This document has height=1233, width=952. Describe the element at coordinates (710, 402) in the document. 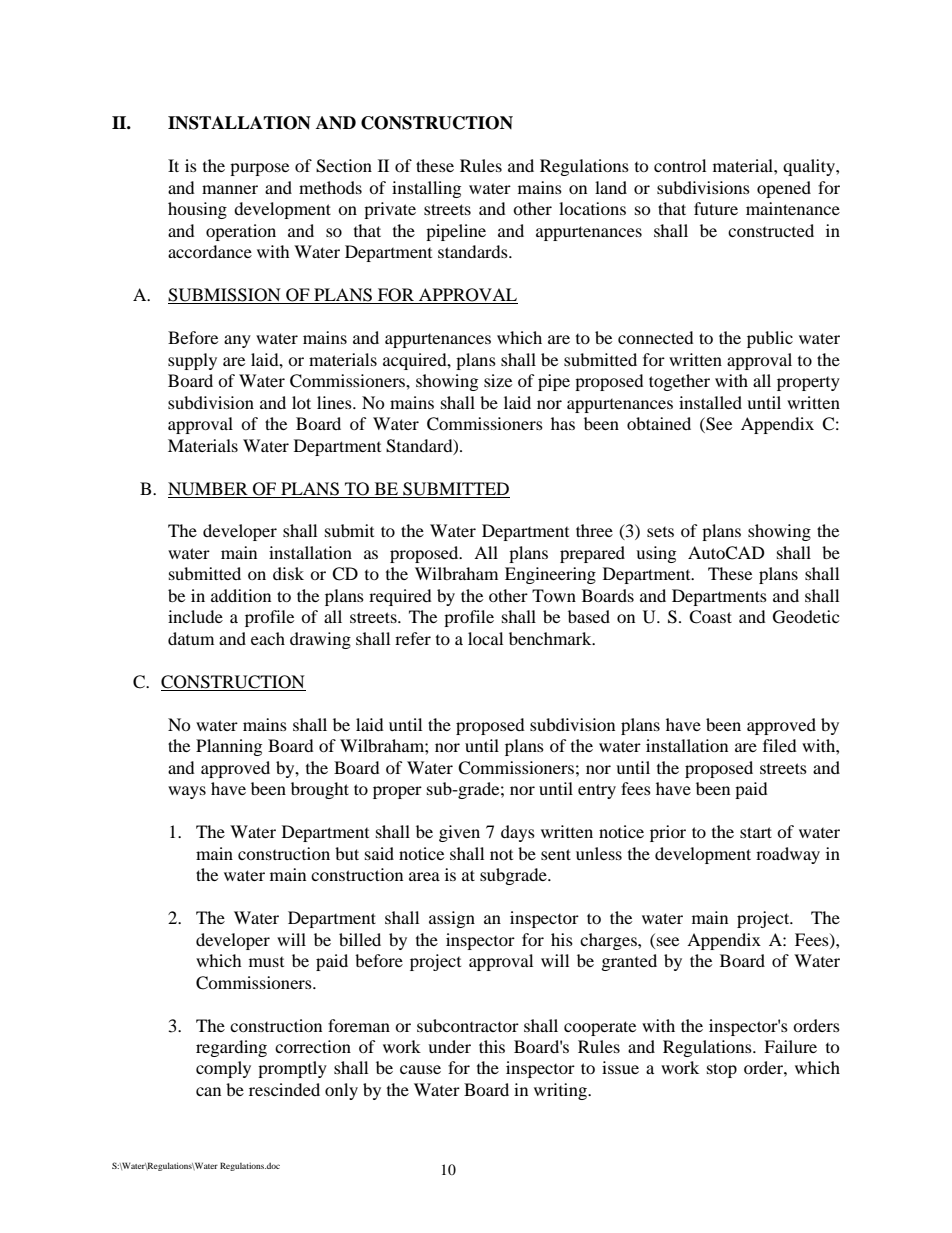

I see `installed` at that location.
